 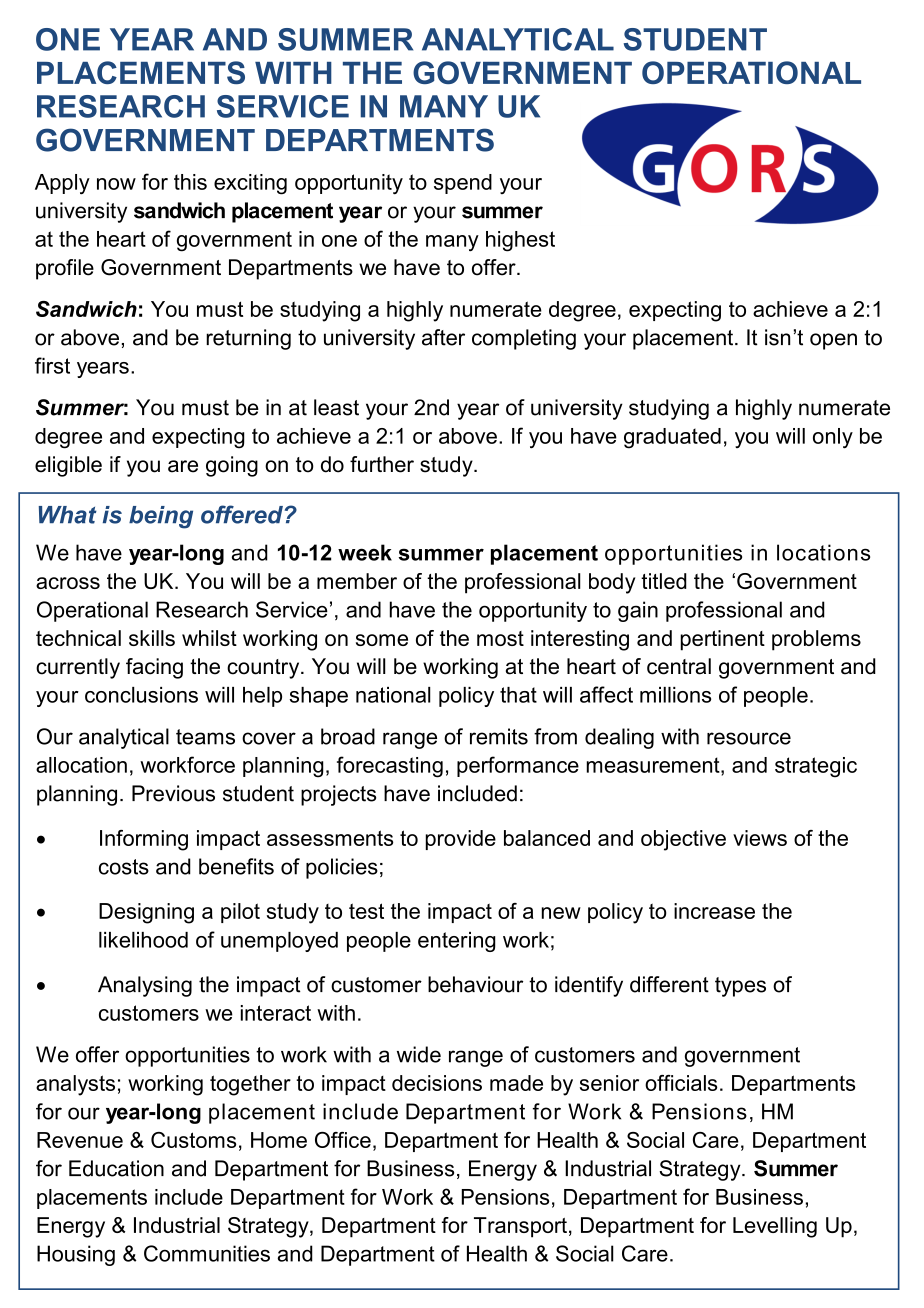 I want to click on provide, so click(x=461, y=840).
